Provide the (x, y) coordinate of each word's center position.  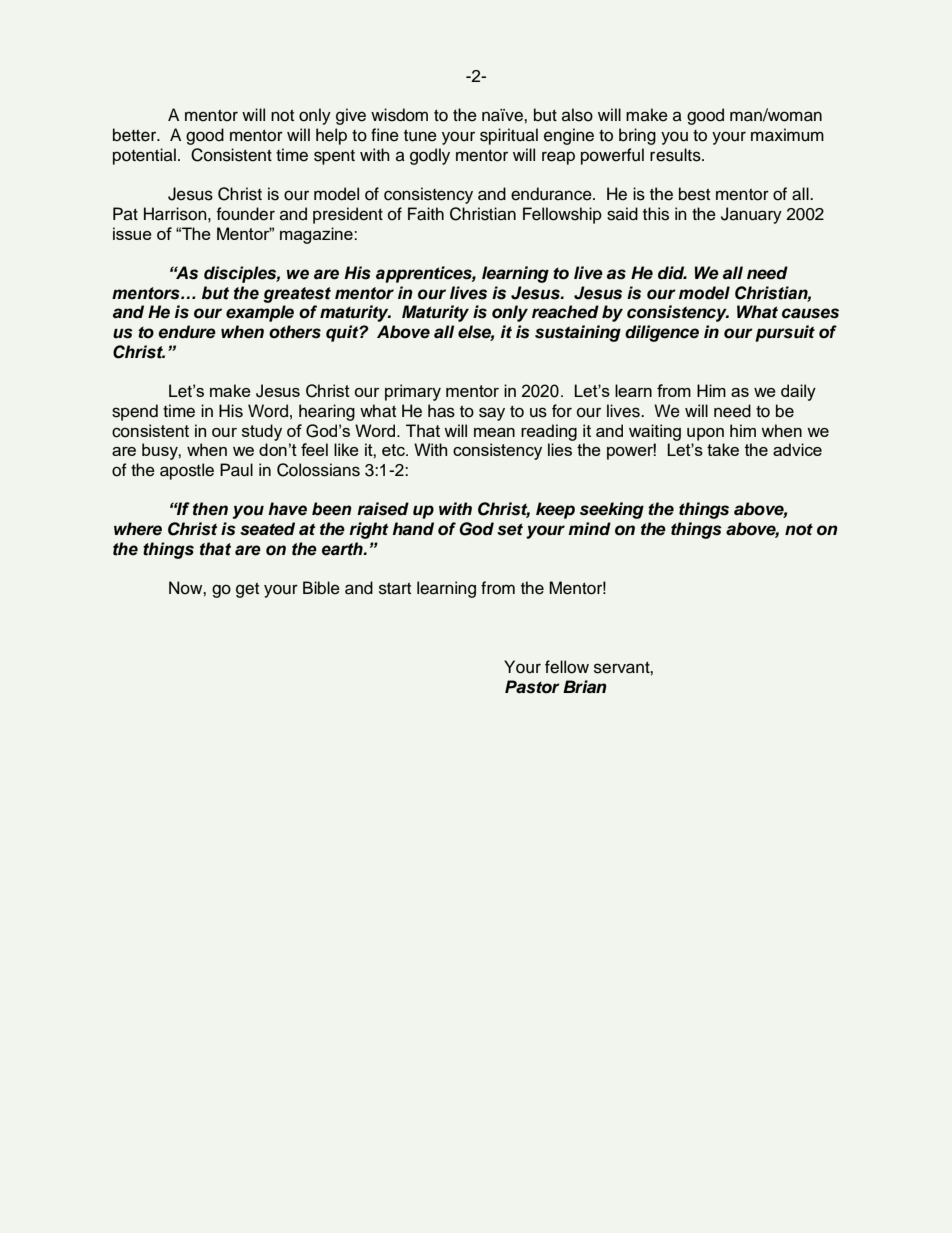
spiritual (509, 136)
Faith (426, 214)
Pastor (532, 687)
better (136, 135)
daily (798, 392)
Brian (585, 686)
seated (267, 529)
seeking (612, 510)
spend (135, 412)
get (247, 590)
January (751, 215)
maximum (787, 135)
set (510, 529)
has (441, 411)
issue (132, 233)
